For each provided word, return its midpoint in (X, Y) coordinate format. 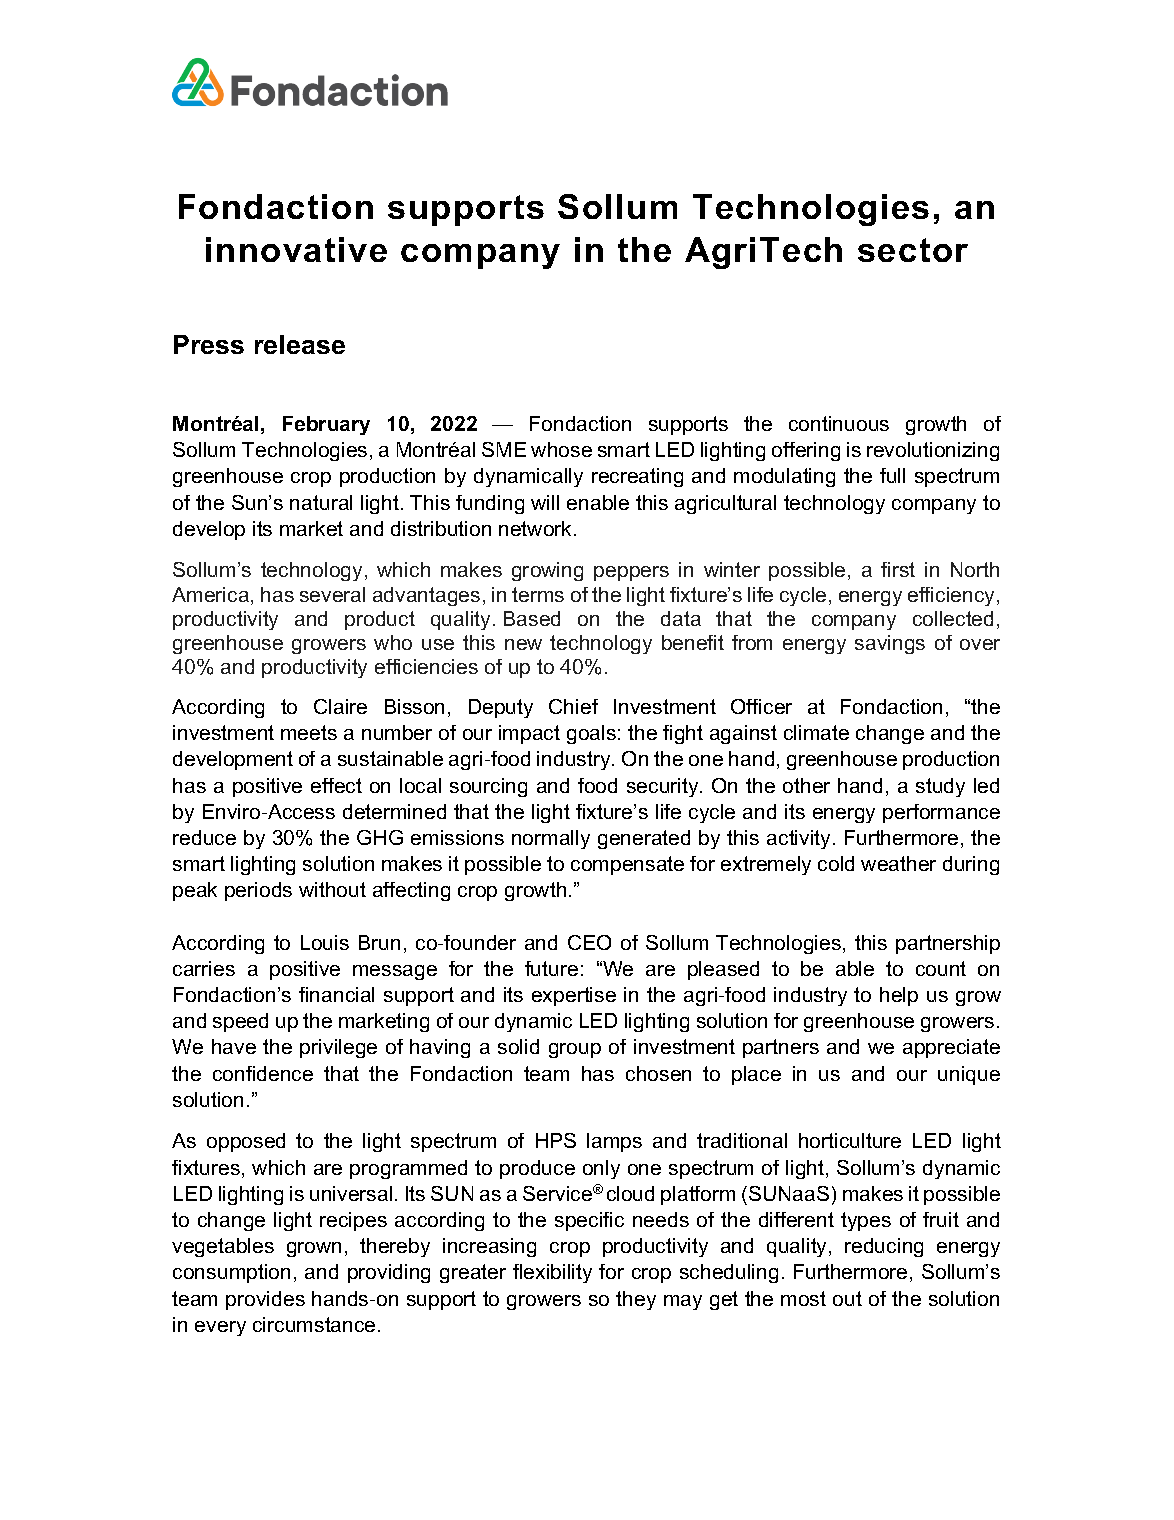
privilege (338, 1048)
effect (336, 785)
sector (913, 250)
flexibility (552, 1273)
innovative (296, 249)
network (537, 528)
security (664, 787)
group (575, 1050)
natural (321, 502)
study (940, 787)
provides (265, 1300)
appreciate (951, 1048)
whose (561, 449)
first (898, 569)
